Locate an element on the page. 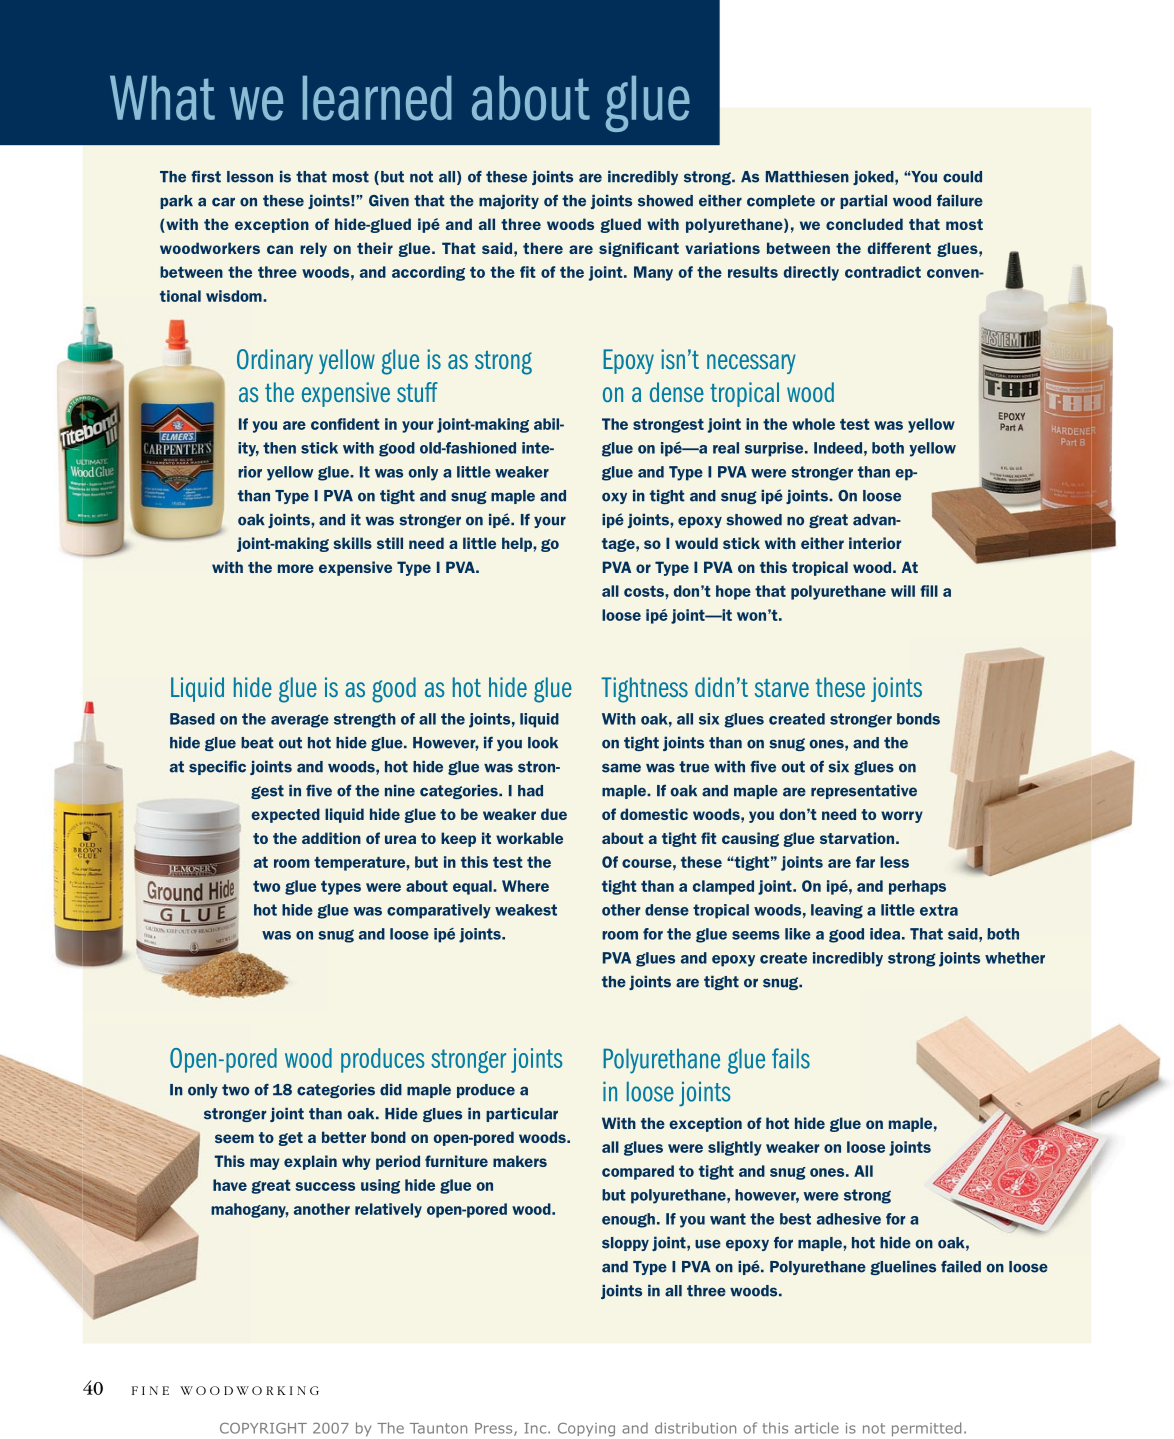  majority is located at coordinates (509, 201).
